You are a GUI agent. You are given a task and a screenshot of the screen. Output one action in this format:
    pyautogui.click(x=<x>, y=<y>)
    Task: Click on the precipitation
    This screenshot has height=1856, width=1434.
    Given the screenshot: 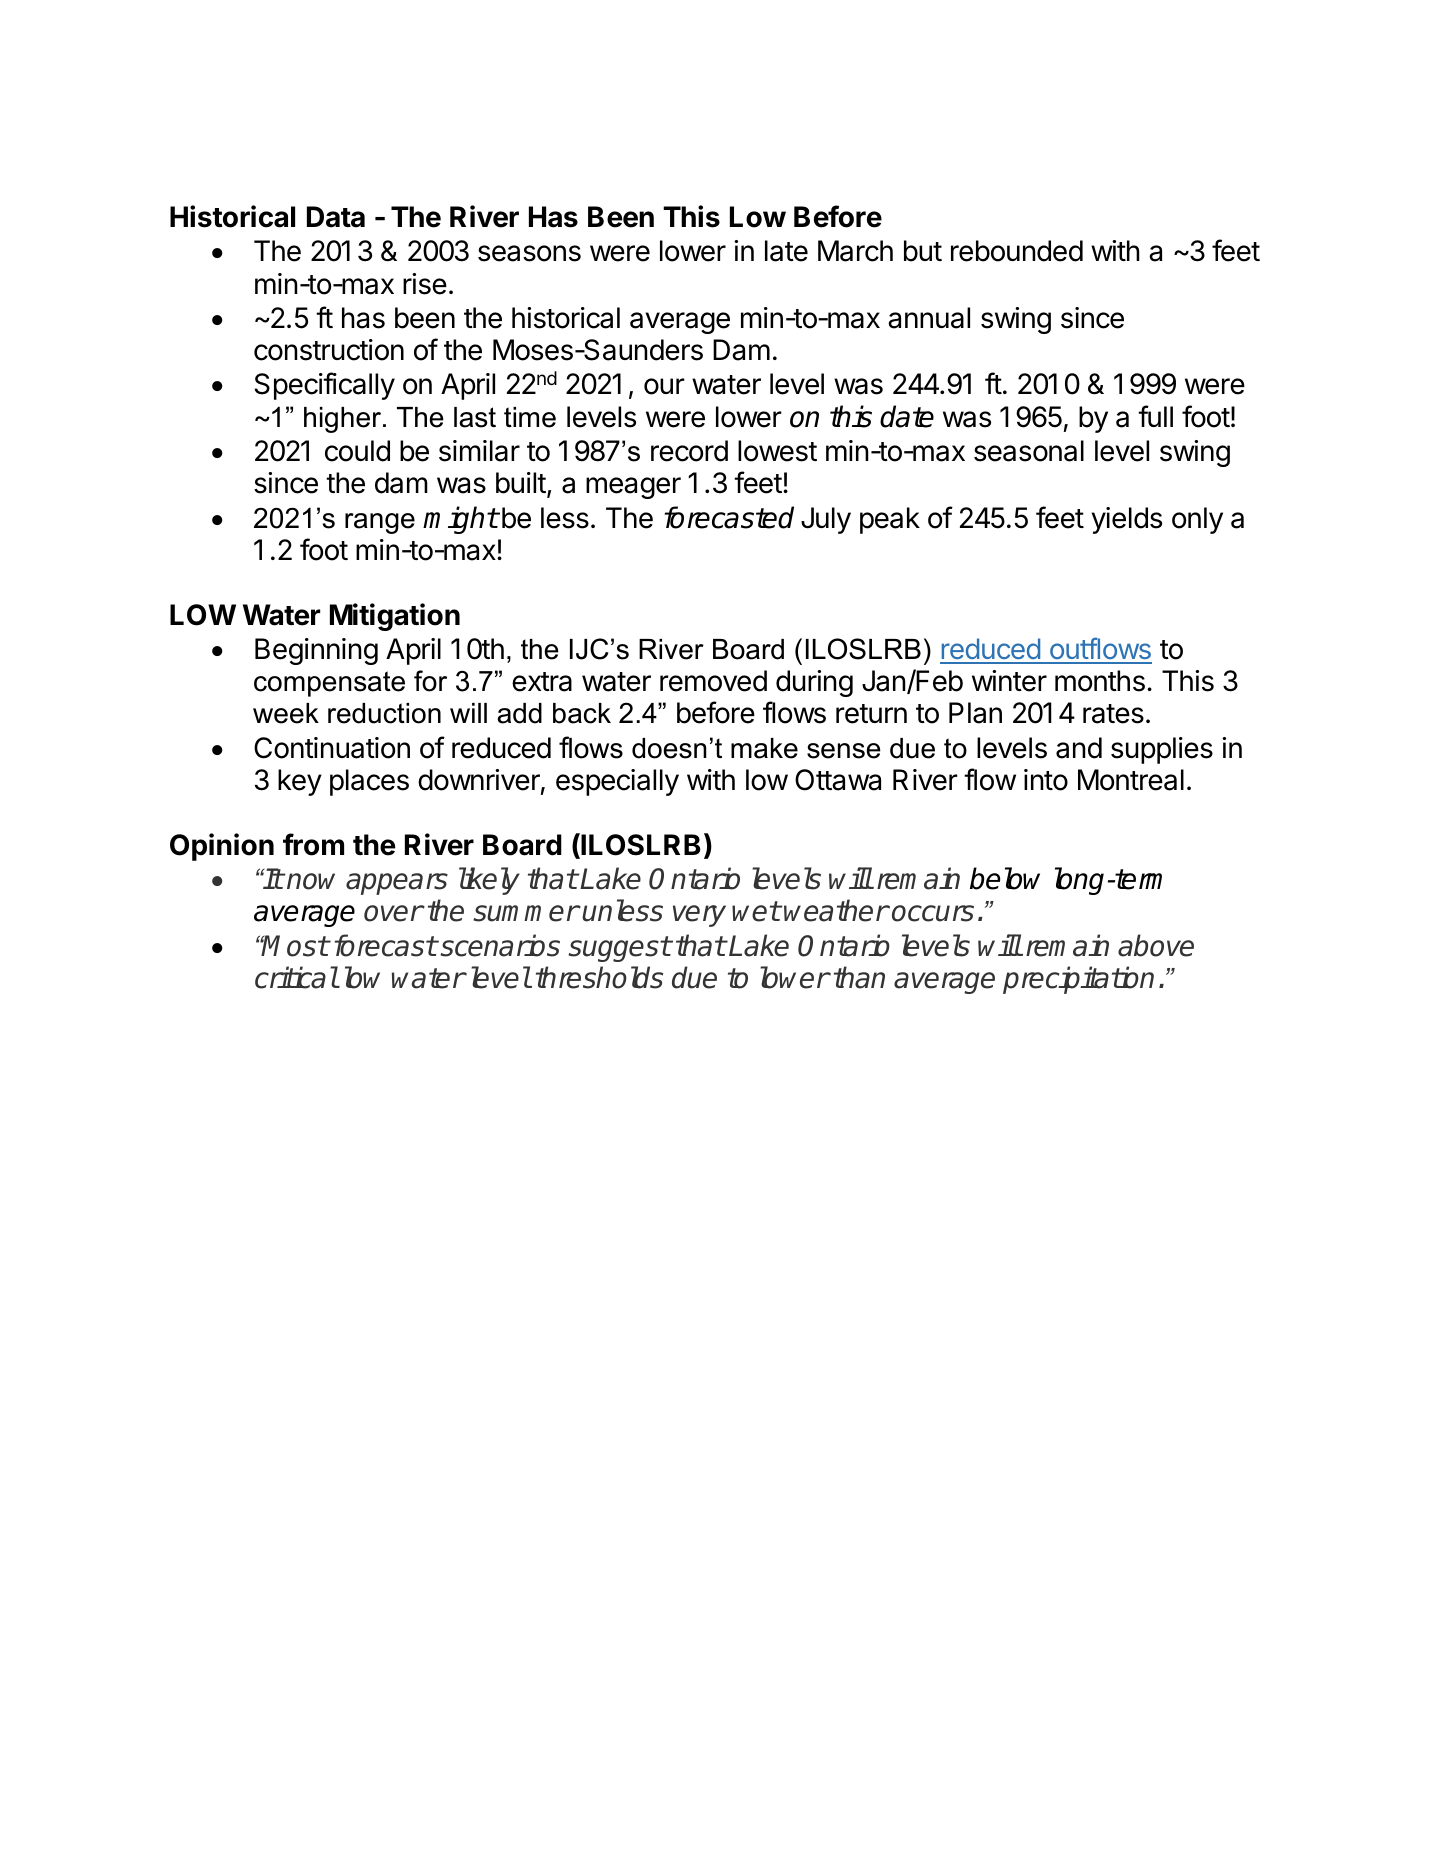 What is the action you would take?
    pyautogui.click(x=1078, y=980)
